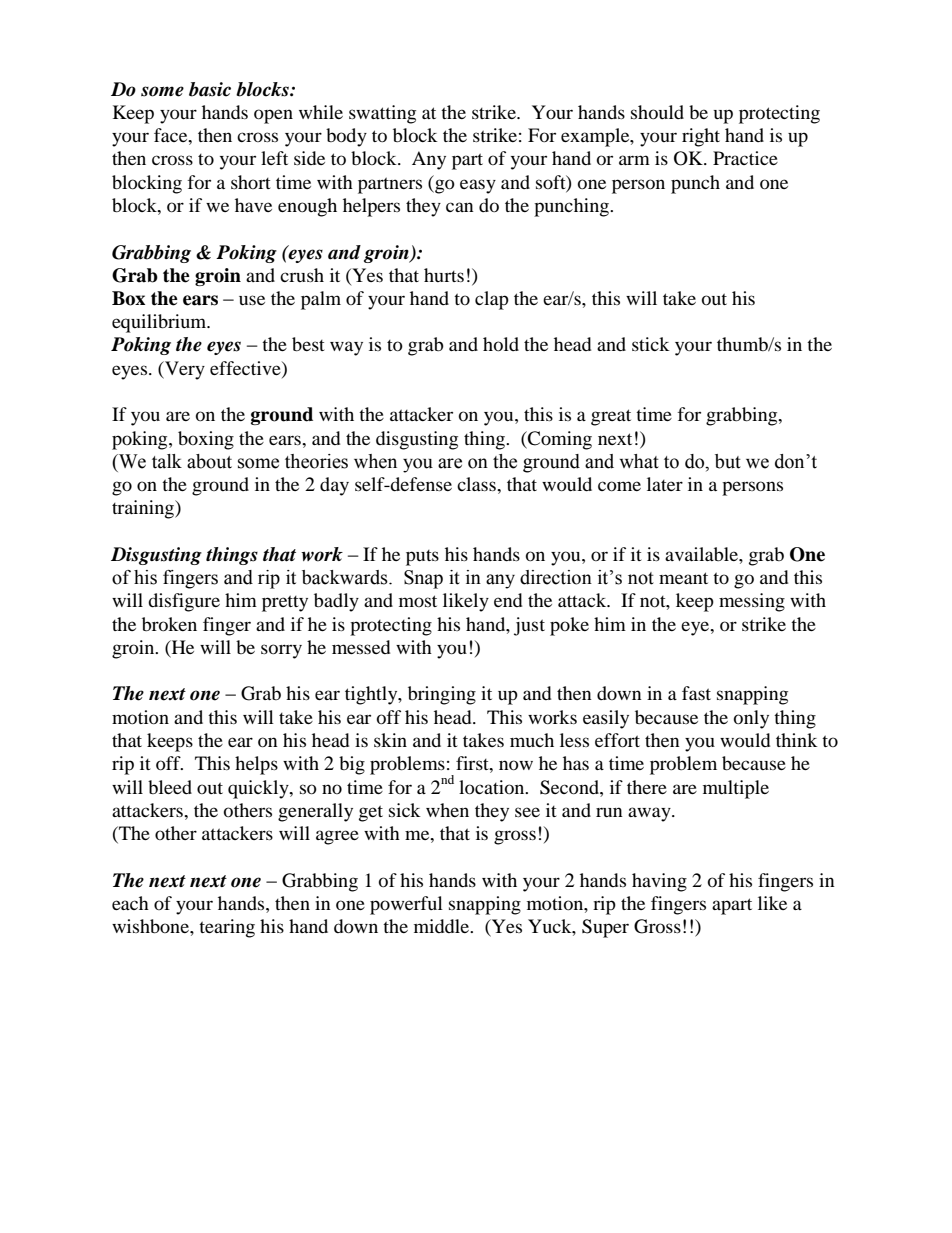 The width and height of the image is (952, 1233). What do you see at coordinates (751, 719) in the image?
I see `only` at bounding box center [751, 719].
